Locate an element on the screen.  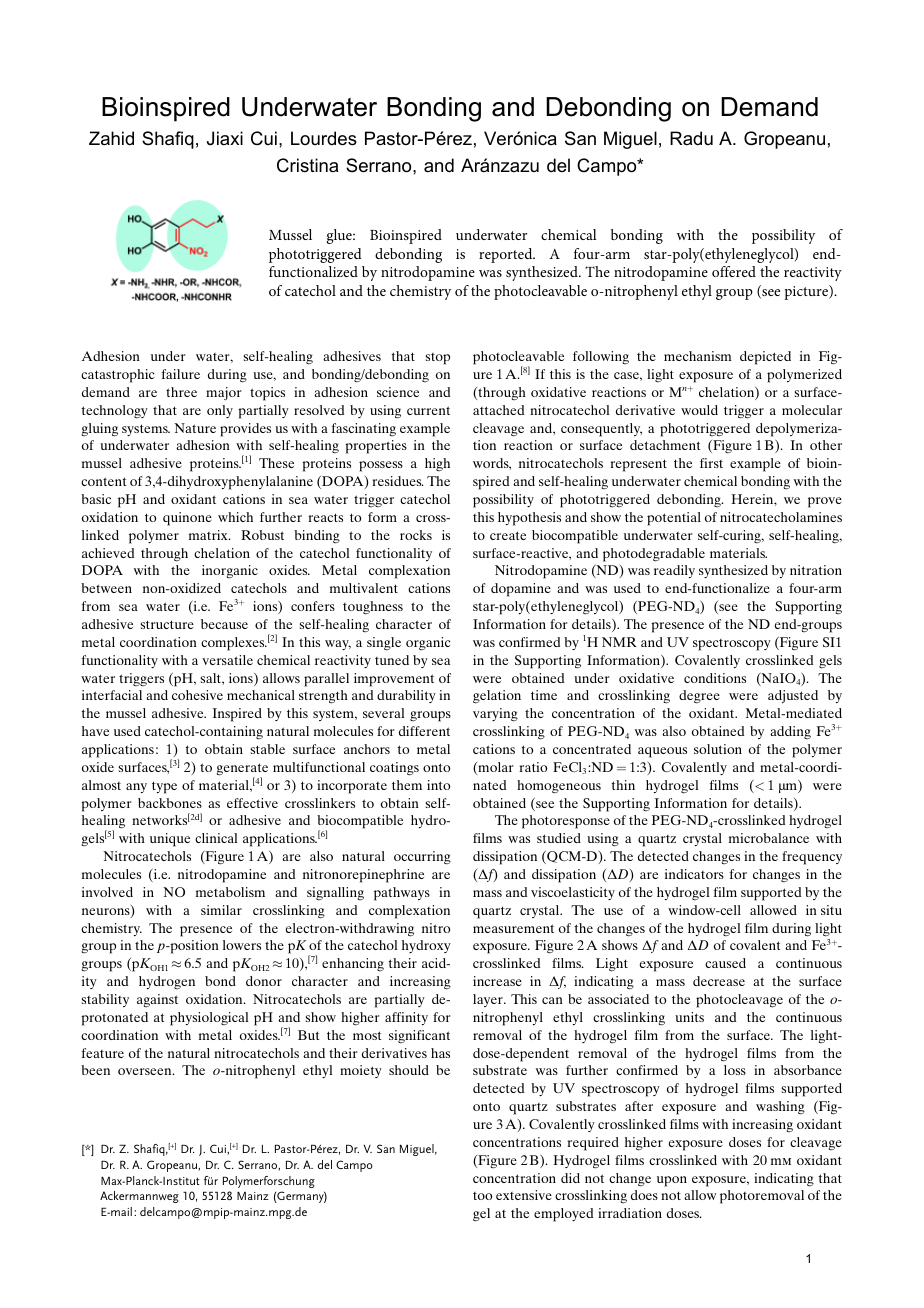
measurement is located at coordinates (513, 928).
